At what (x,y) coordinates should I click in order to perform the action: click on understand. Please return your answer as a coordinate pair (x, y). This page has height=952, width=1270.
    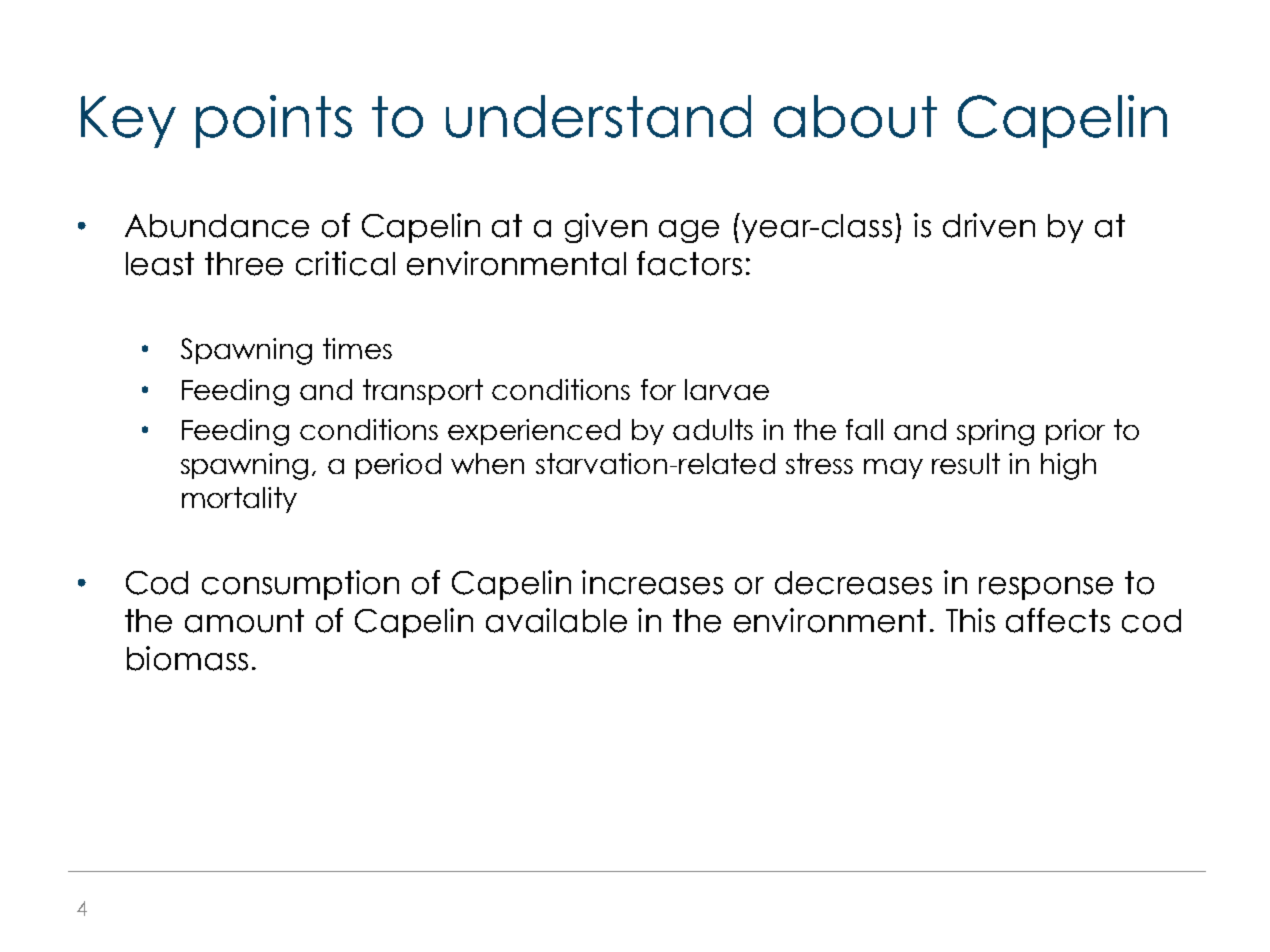
    Looking at the image, I should click on (598, 116).
